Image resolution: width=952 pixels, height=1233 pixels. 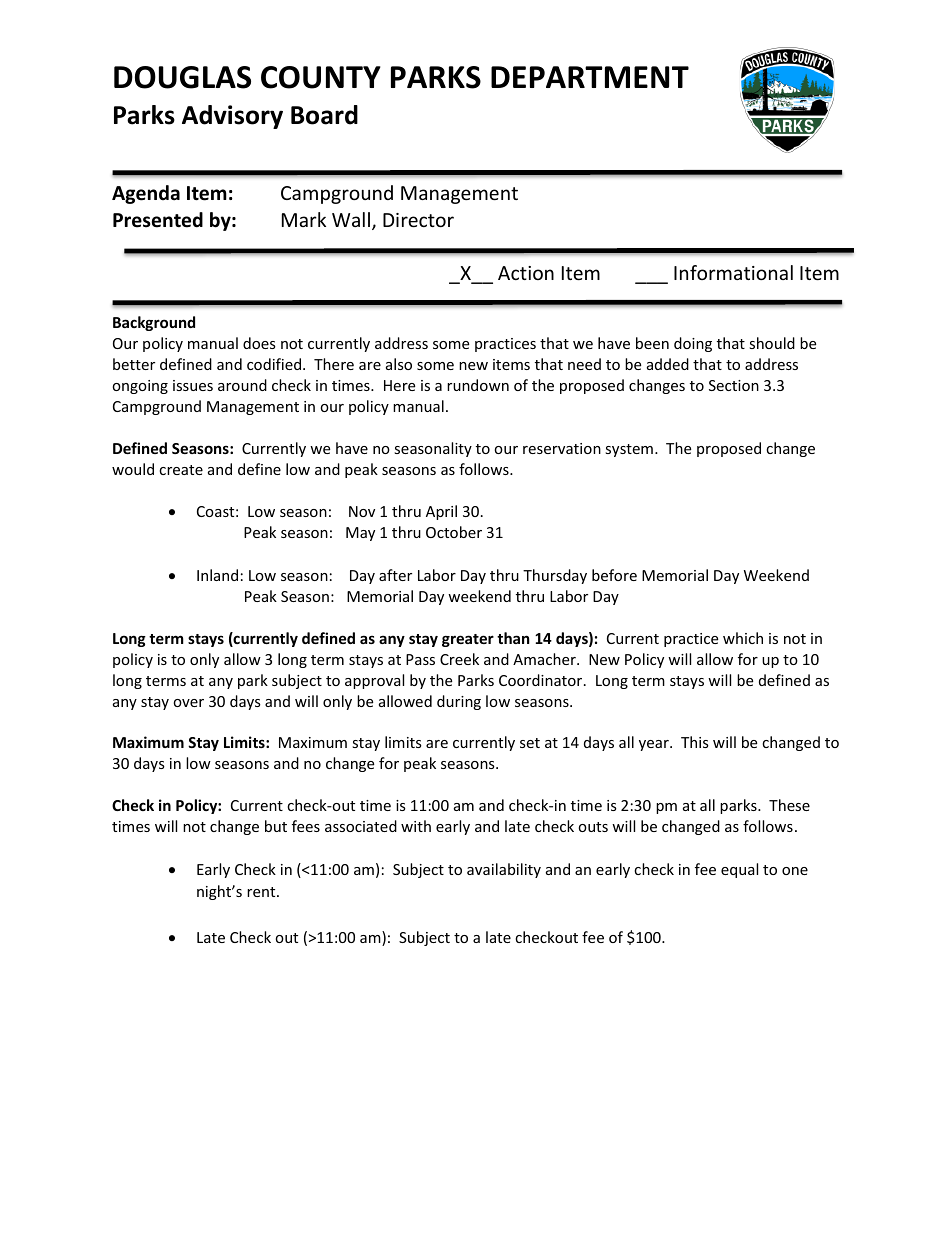 I want to click on April, so click(x=441, y=512).
